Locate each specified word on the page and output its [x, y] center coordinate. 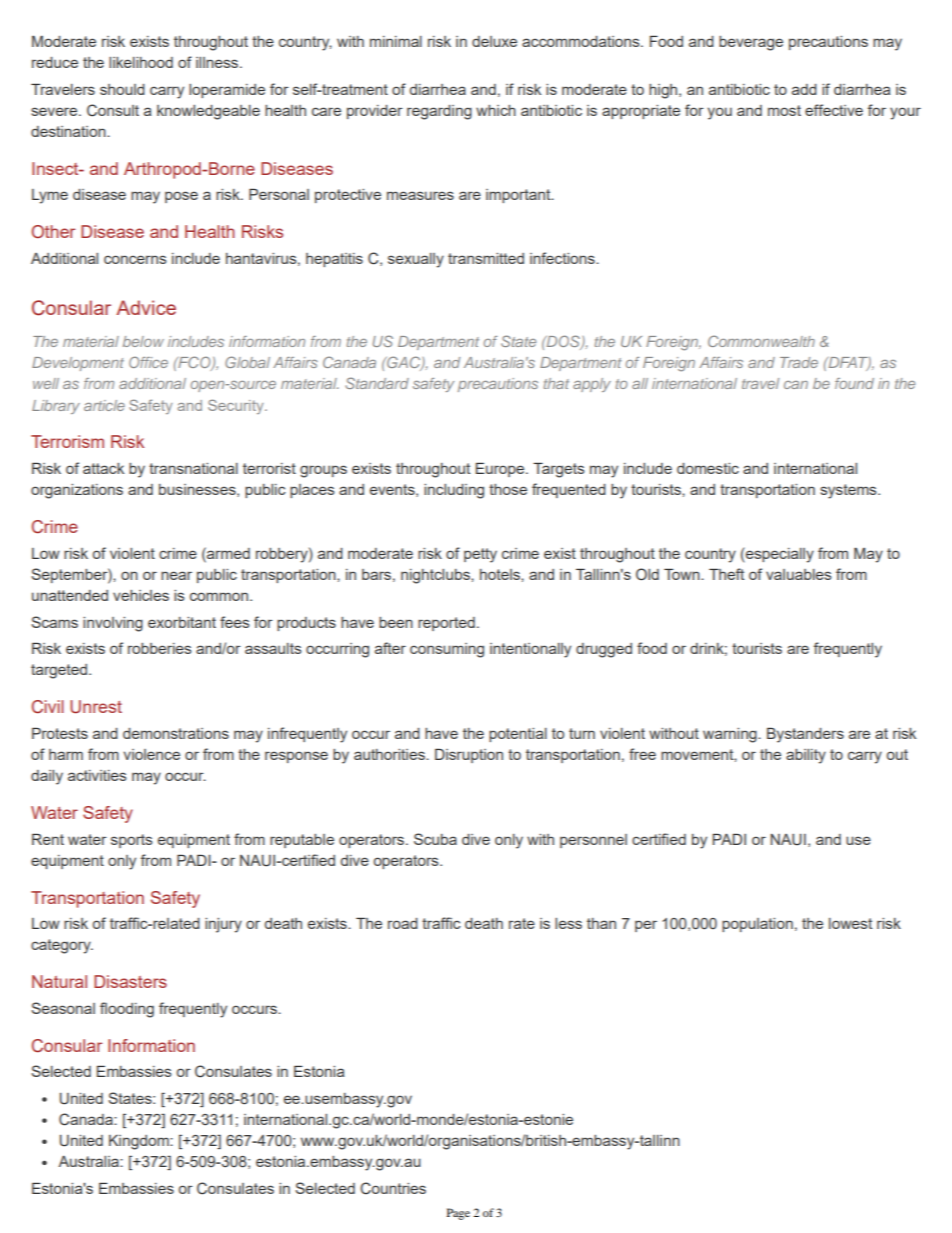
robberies [160, 648]
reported [446, 624]
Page [458, 1214]
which [496, 110]
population [757, 925]
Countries [393, 1188]
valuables [799, 574]
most [784, 110]
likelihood [141, 62]
